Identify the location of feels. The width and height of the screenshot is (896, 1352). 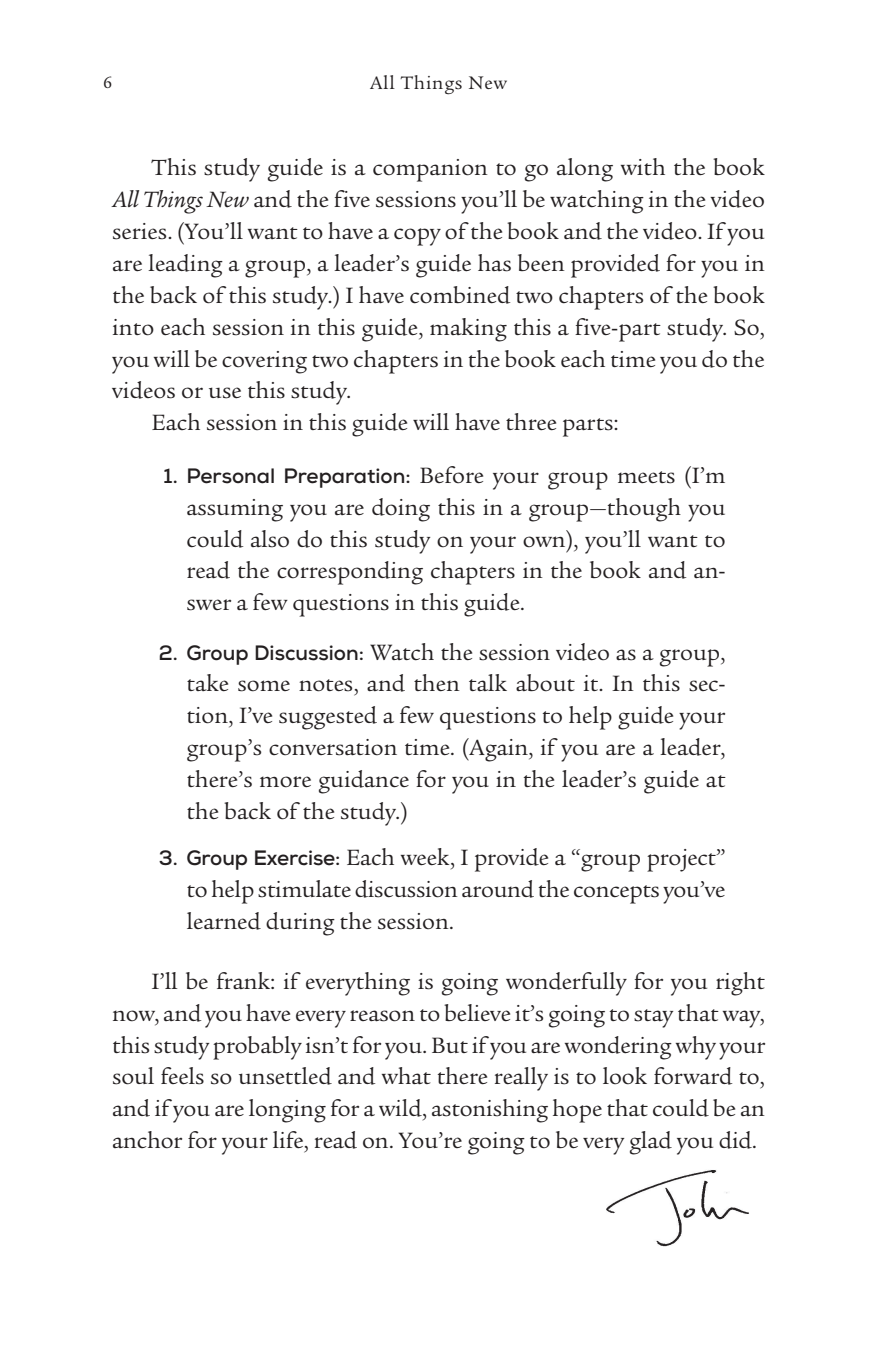
(182, 1076).
